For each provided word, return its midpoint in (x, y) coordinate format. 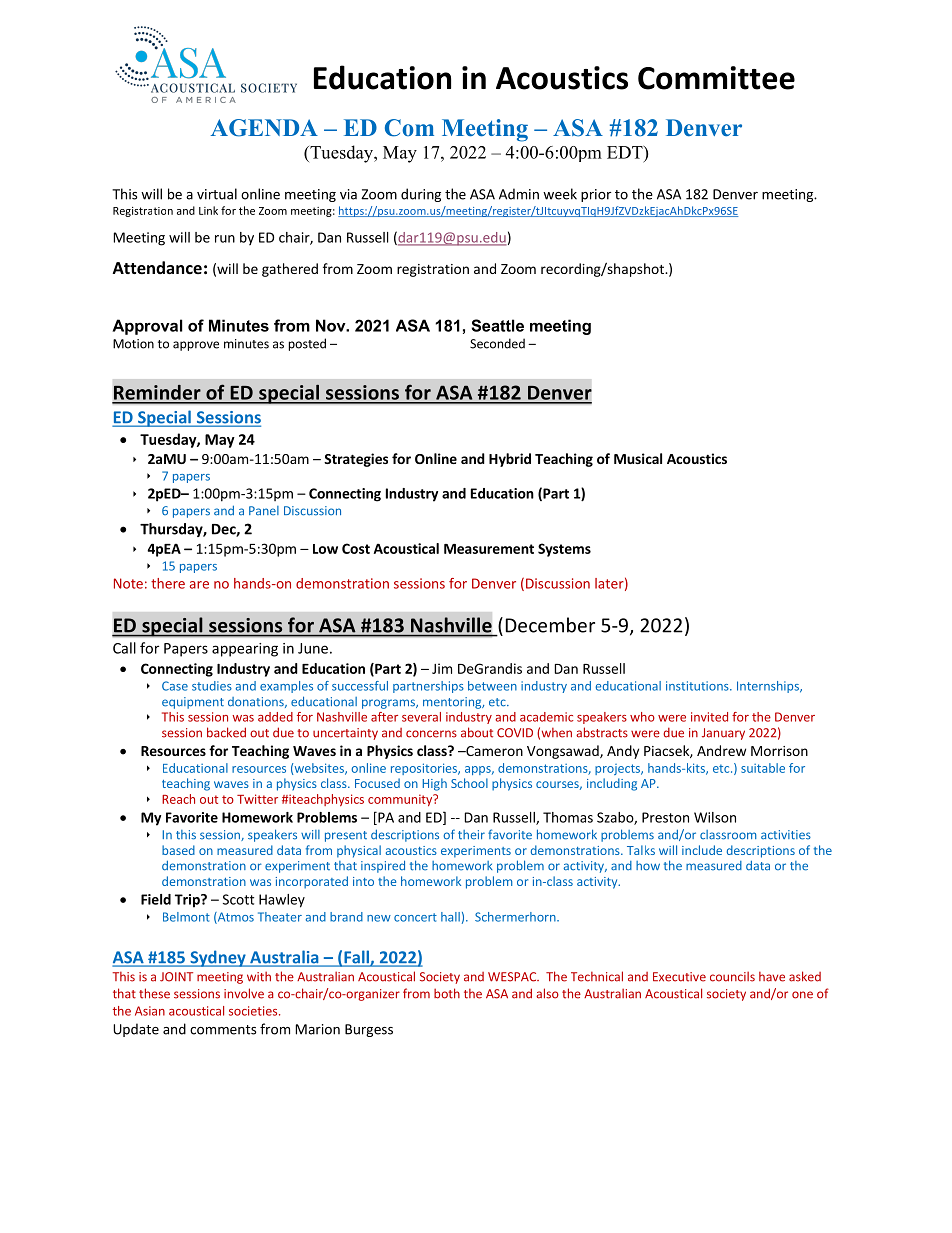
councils (732, 976)
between (492, 686)
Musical (638, 458)
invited (709, 717)
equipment (193, 703)
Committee (716, 78)
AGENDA (264, 128)
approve (196, 346)
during (421, 195)
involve (244, 993)
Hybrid (510, 460)
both (447, 993)
